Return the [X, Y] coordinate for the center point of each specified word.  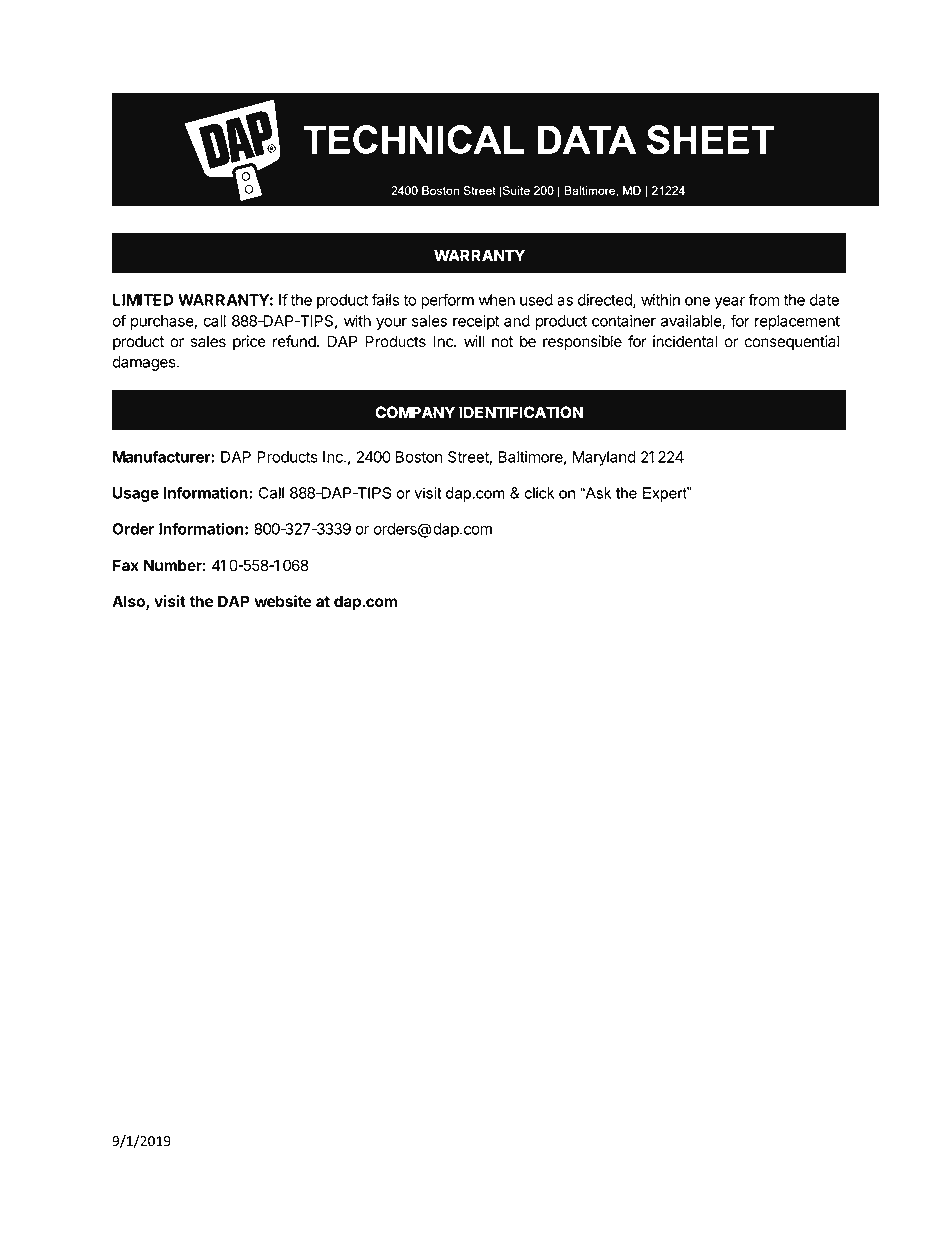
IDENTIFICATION [521, 412]
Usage [136, 494]
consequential [791, 342]
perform [447, 301]
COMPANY [415, 412]
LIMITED [143, 300]
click [539, 493]
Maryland [604, 458]
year [730, 303]
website [283, 601]
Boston [419, 457]
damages [145, 363]
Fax [126, 565]
